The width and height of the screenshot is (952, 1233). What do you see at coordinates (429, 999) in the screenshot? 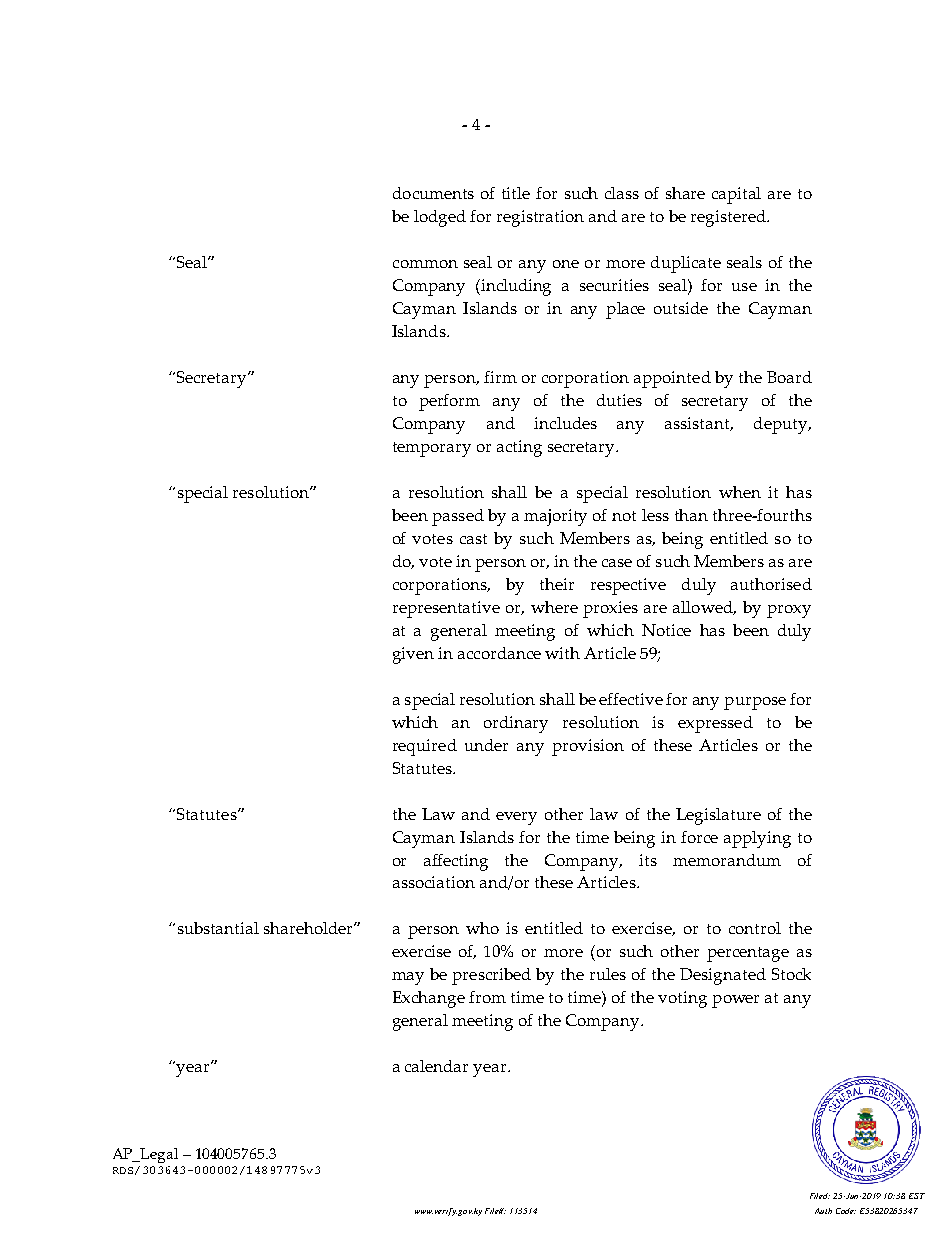
I see `Exchange` at bounding box center [429, 999].
